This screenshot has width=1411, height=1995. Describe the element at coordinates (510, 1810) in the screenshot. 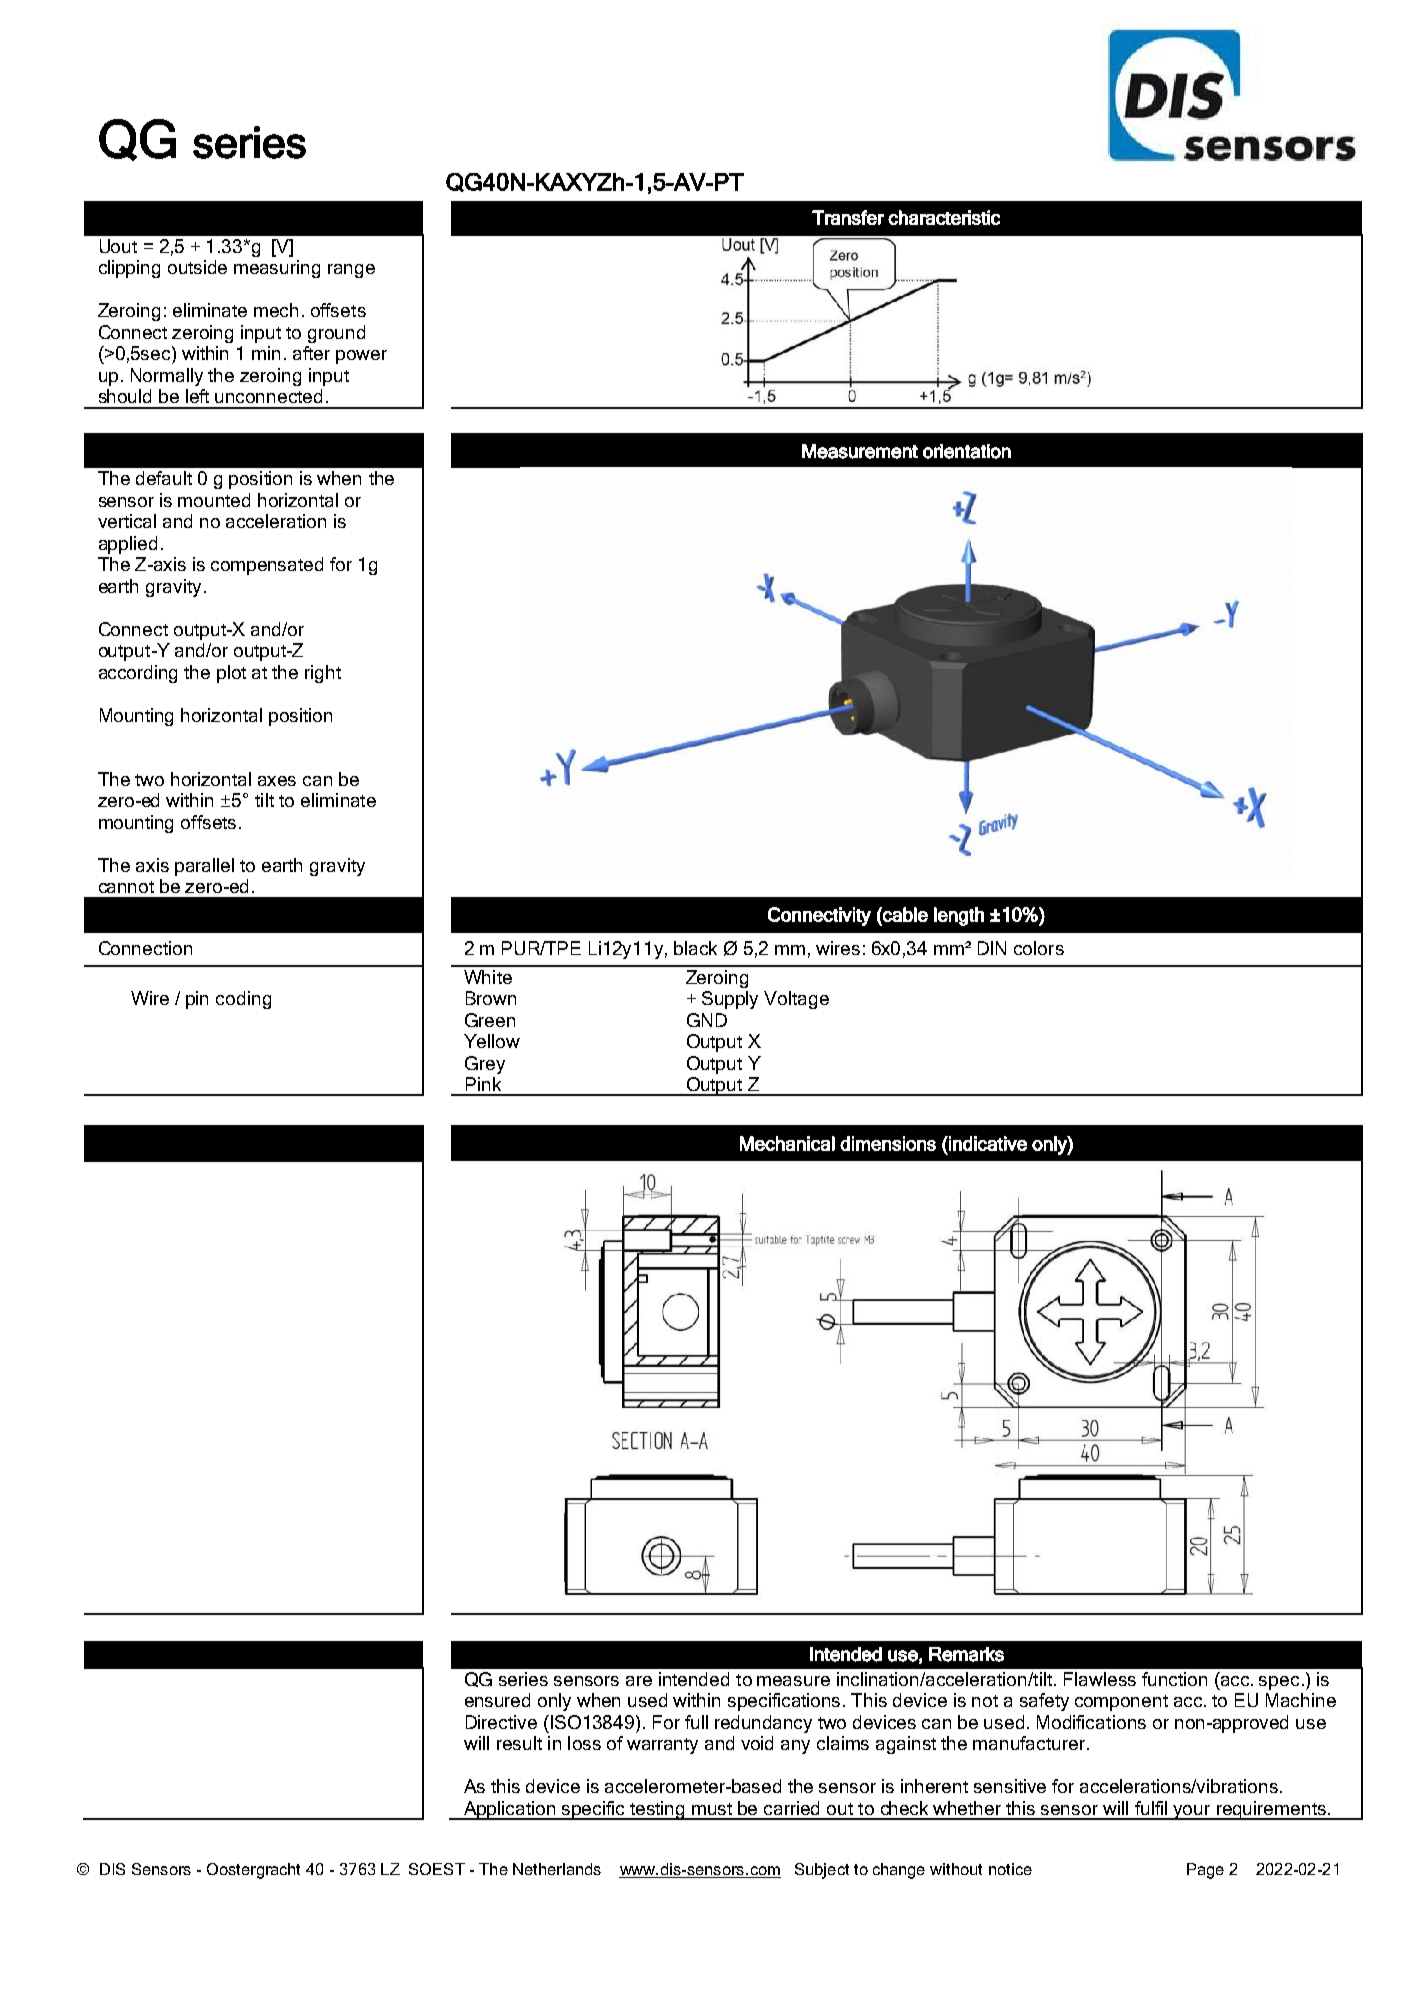

I see `Application` at that location.
